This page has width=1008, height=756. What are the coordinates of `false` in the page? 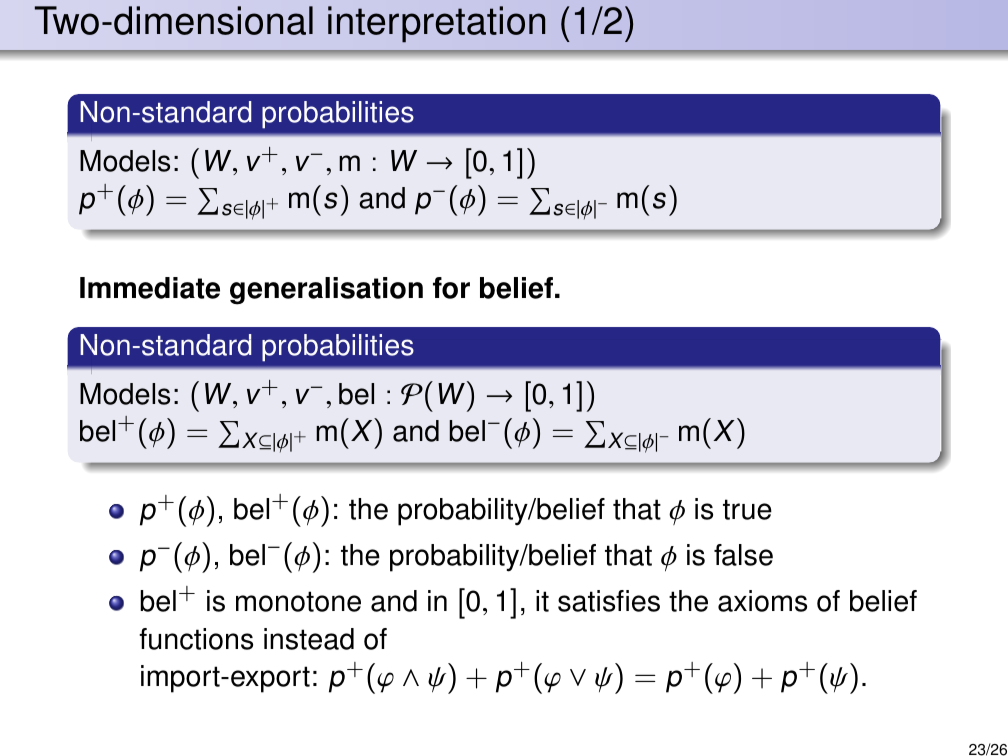 It's located at (743, 555).
